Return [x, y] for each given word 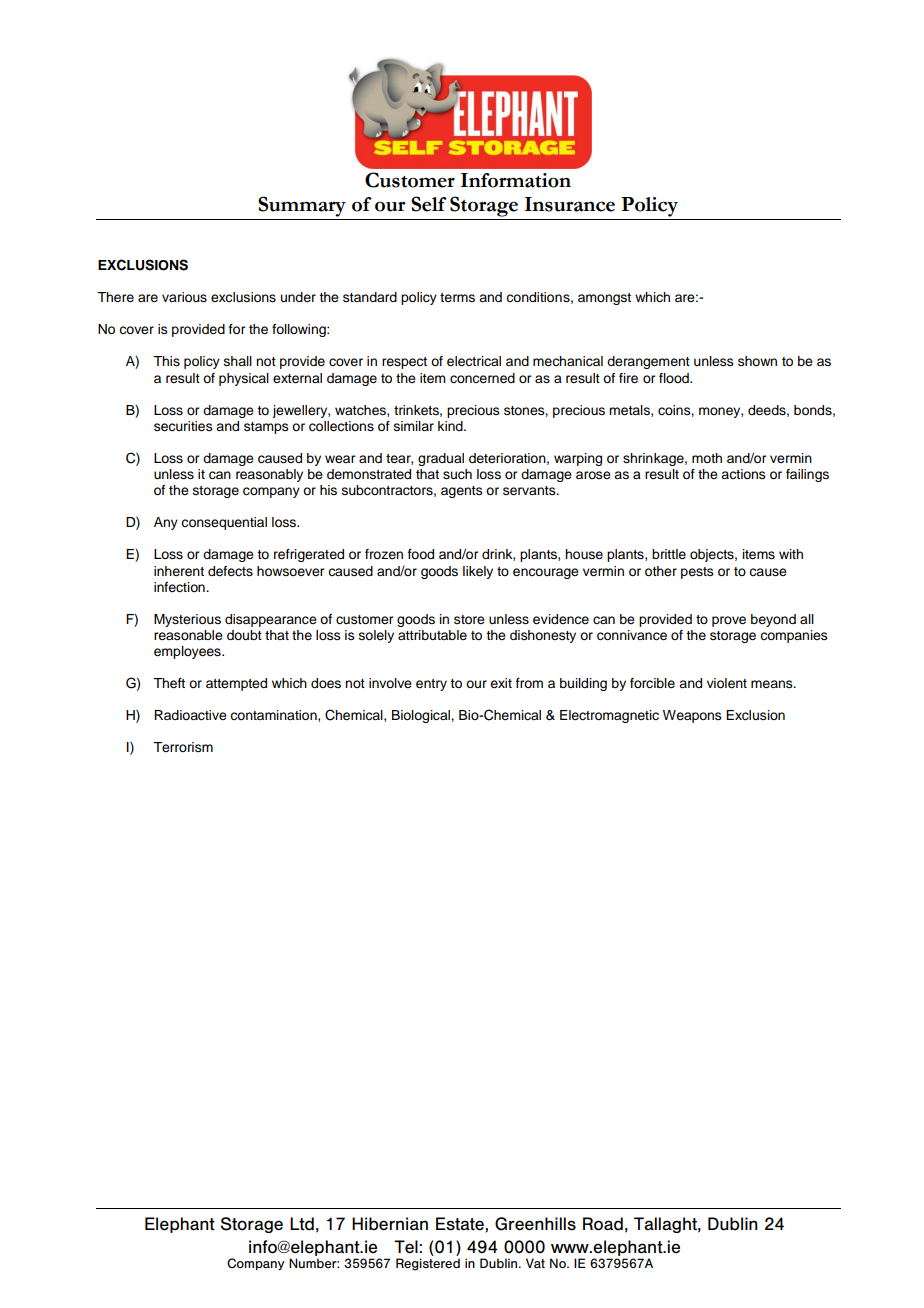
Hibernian [390, 1224]
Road [603, 1224]
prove [729, 621]
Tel [407, 1247]
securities [183, 426]
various [184, 297]
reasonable [188, 635]
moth [707, 458]
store [469, 619]
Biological [422, 716]
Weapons [692, 716]
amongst [604, 299]
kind [451, 426]
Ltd [302, 1224]
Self [429, 204]
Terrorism [183, 747]
